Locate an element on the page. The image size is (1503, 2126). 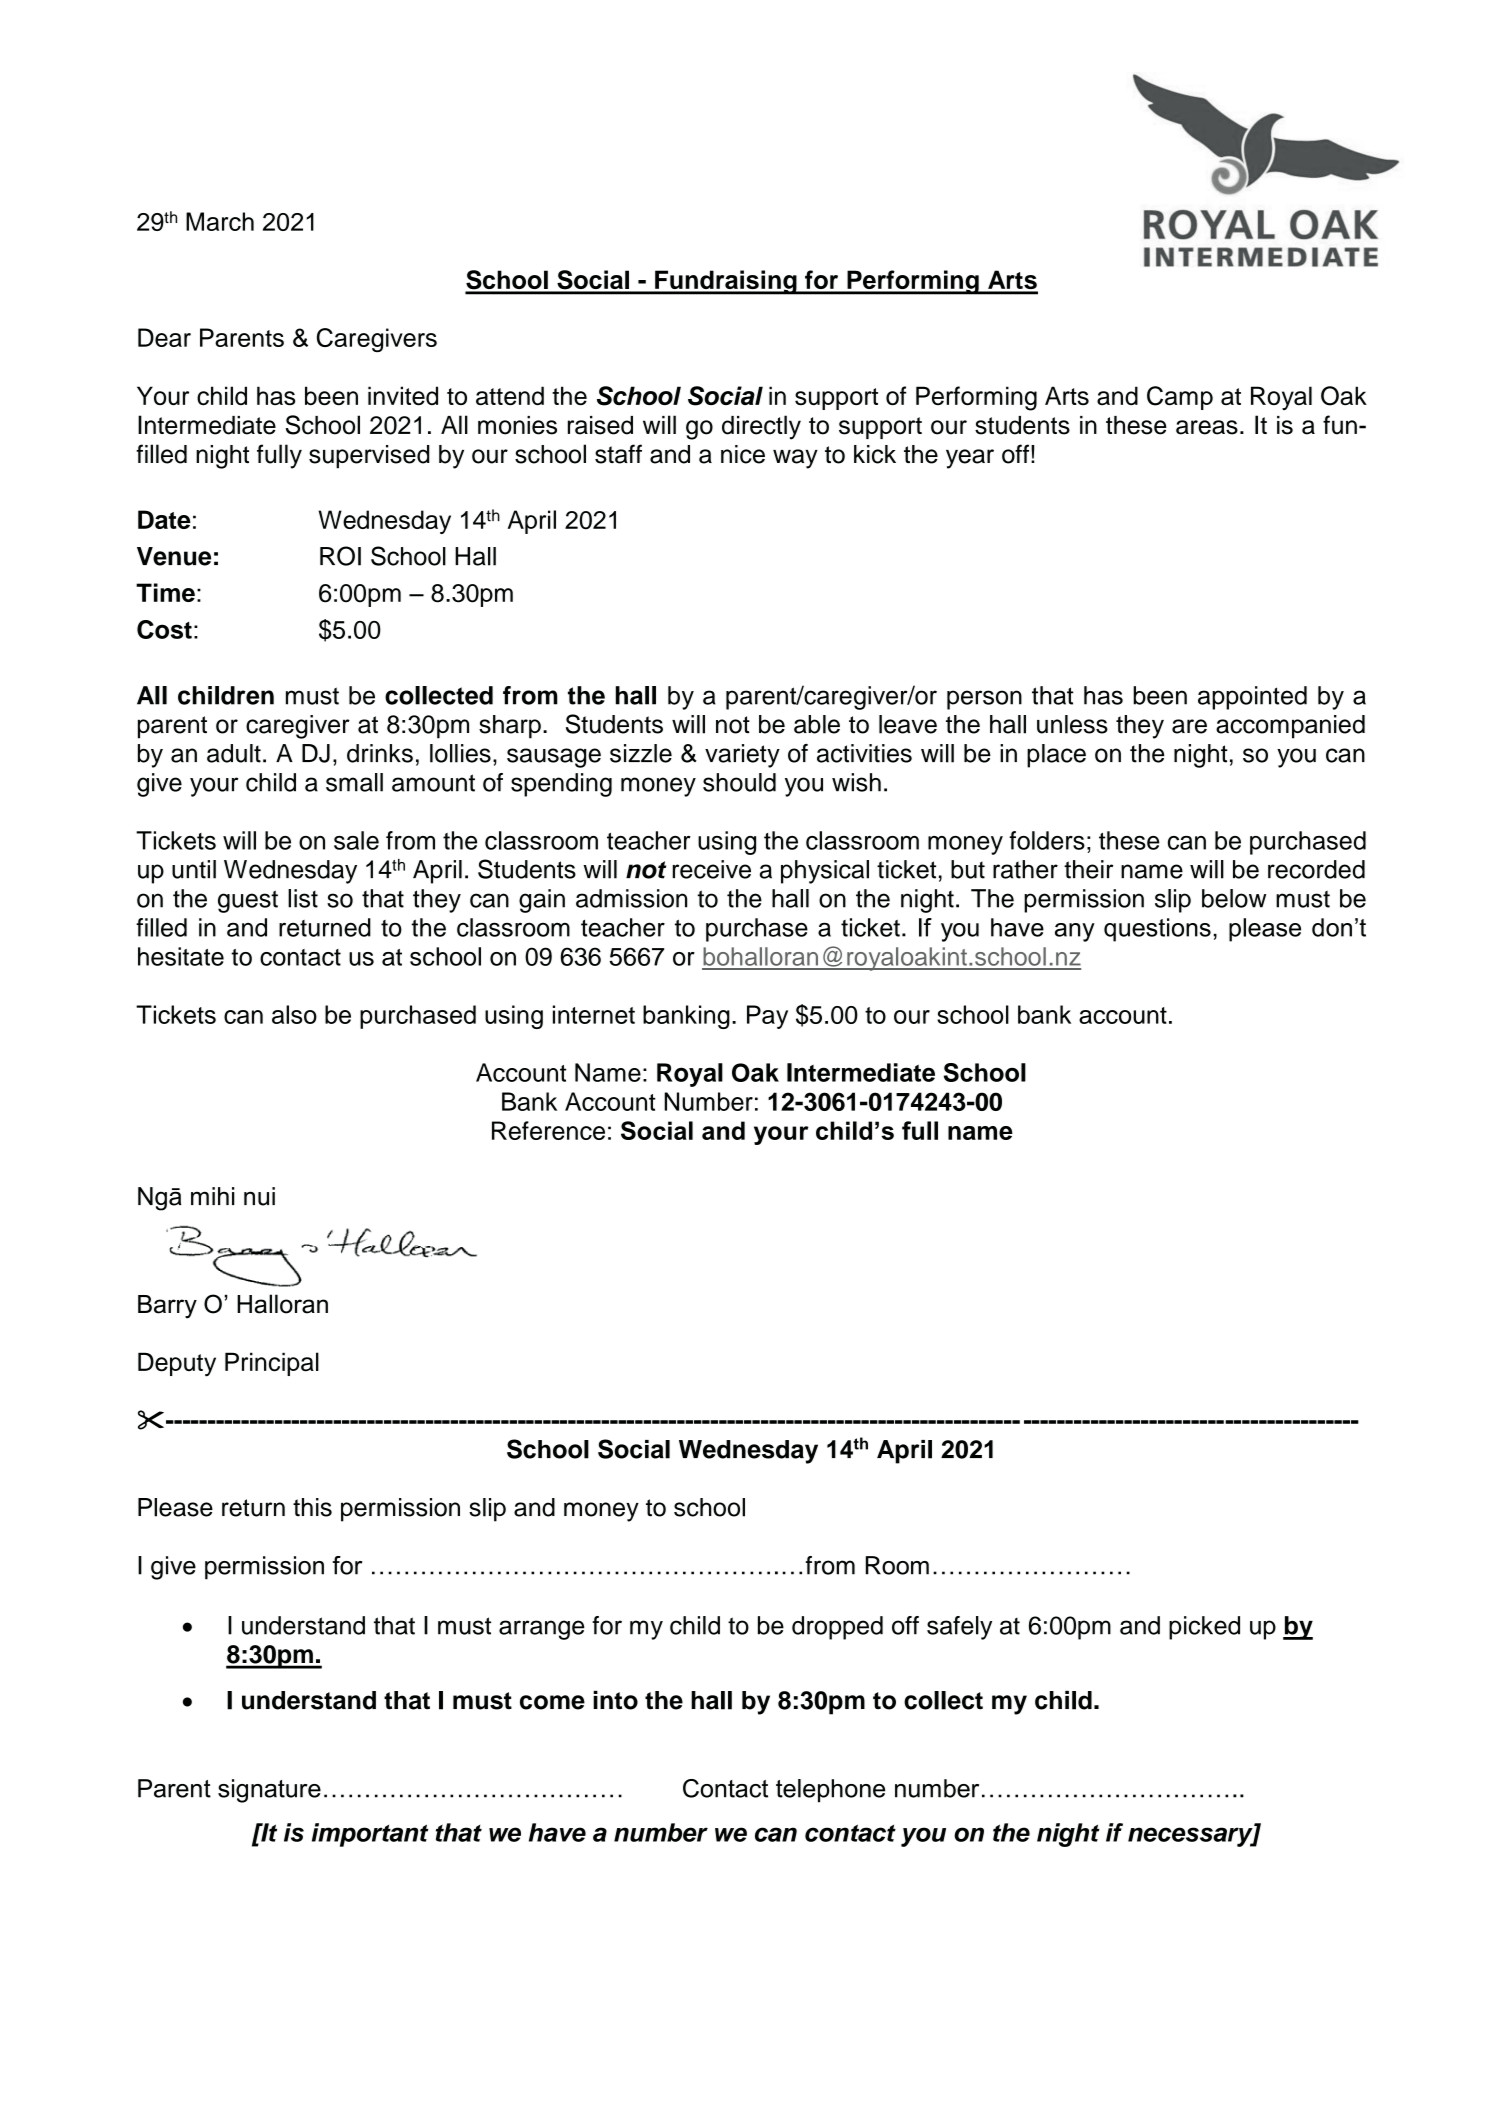
should is located at coordinates (739, 782).
